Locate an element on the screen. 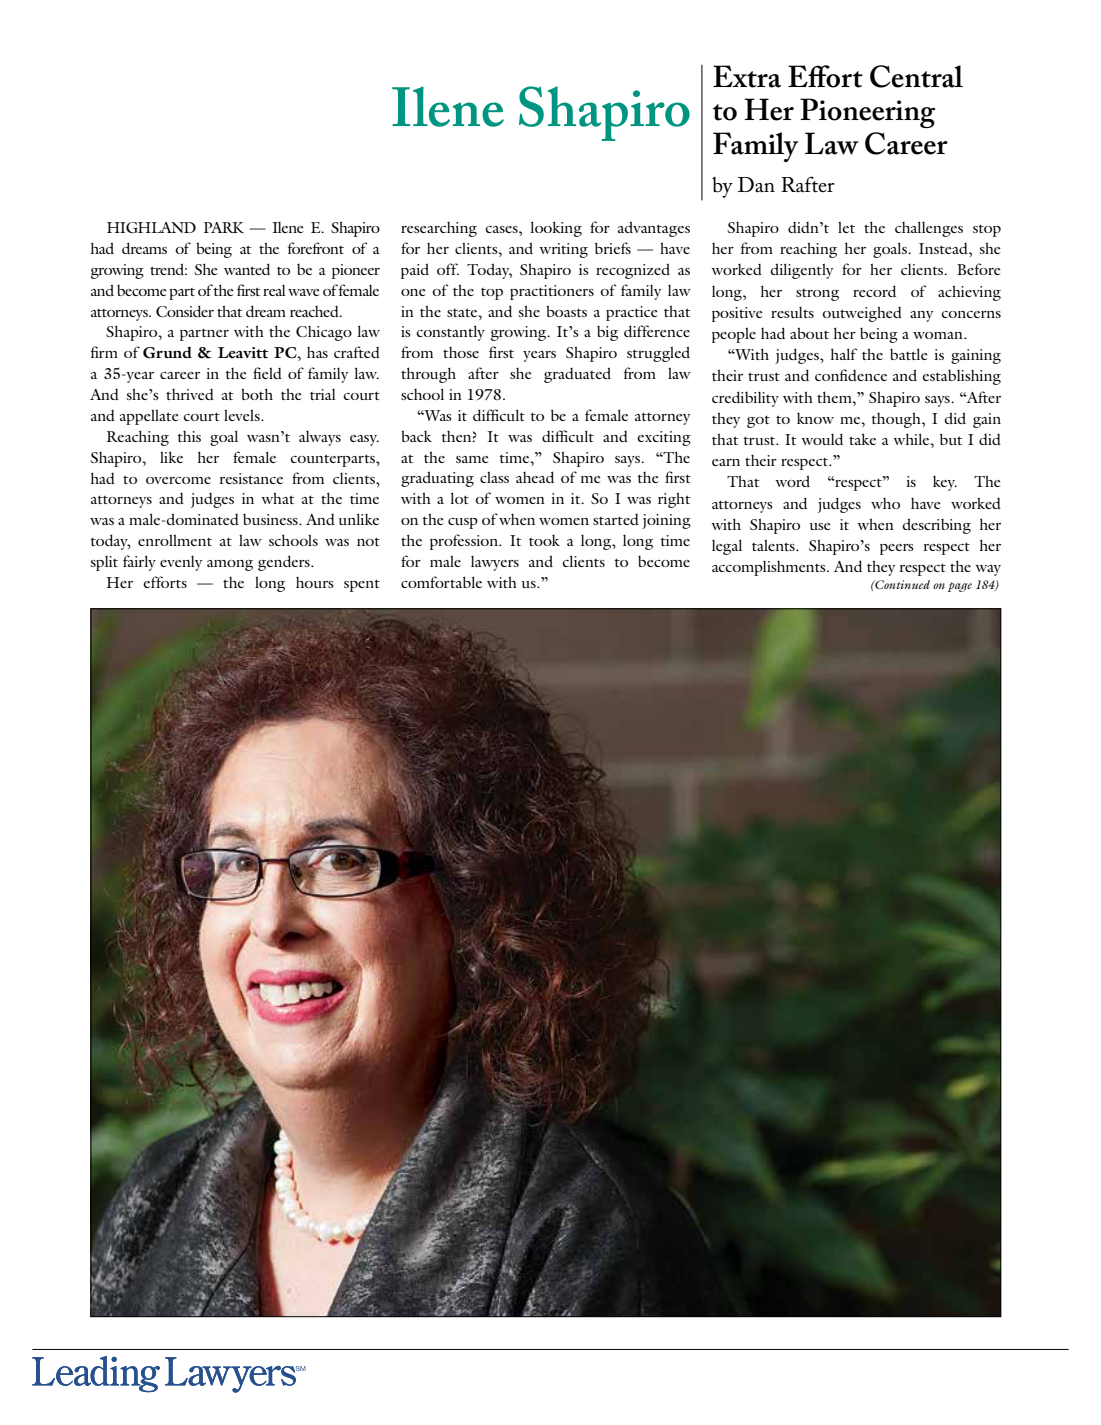 This screenshot has height=1425, width=1101. Central is located at coordinates (916, 76).
